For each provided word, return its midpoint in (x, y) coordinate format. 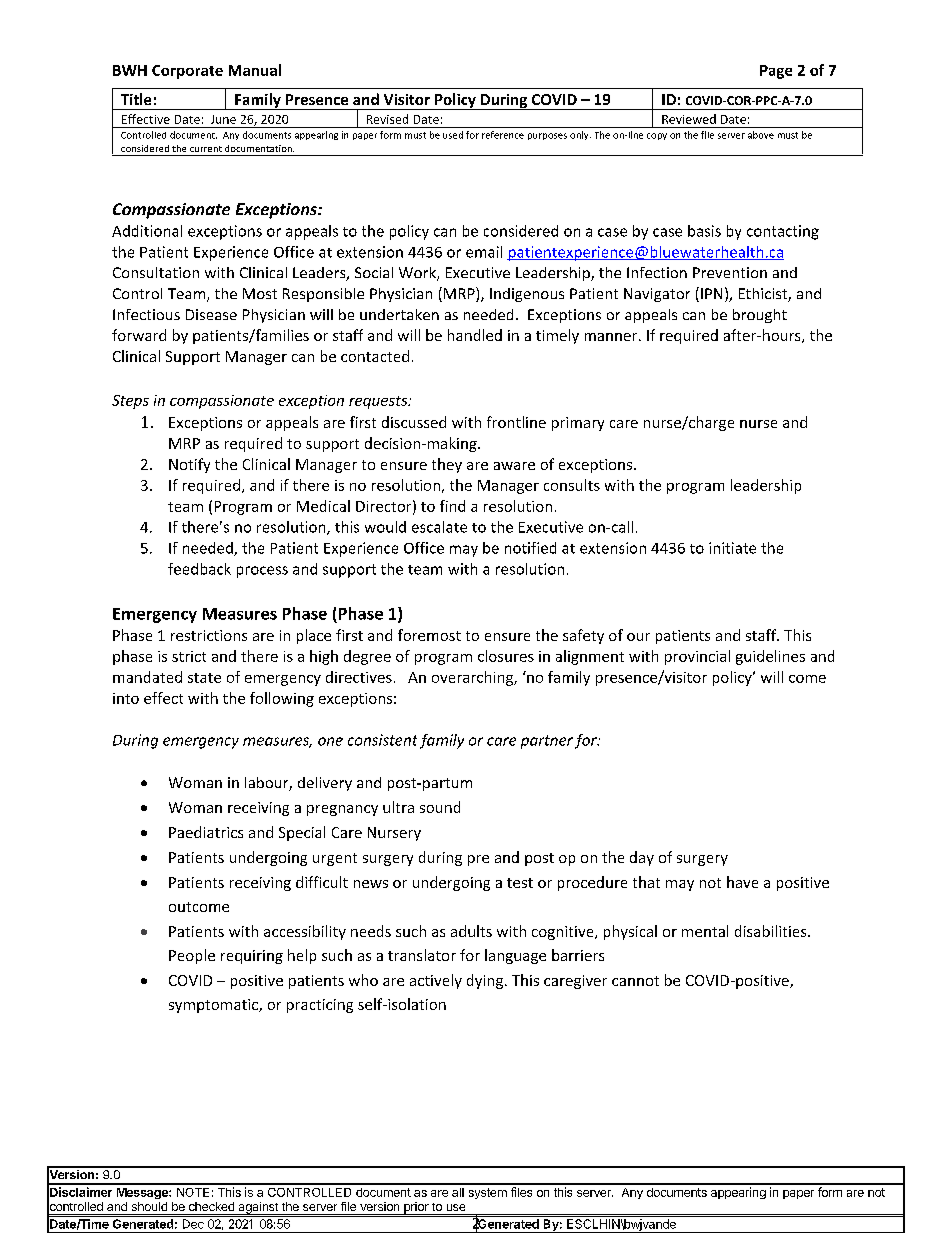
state (204, 678)
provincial (697, 657)
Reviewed (689, 119)
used (453, 135)
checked (211, 1206)
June (223, 119)
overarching (473, 678)
